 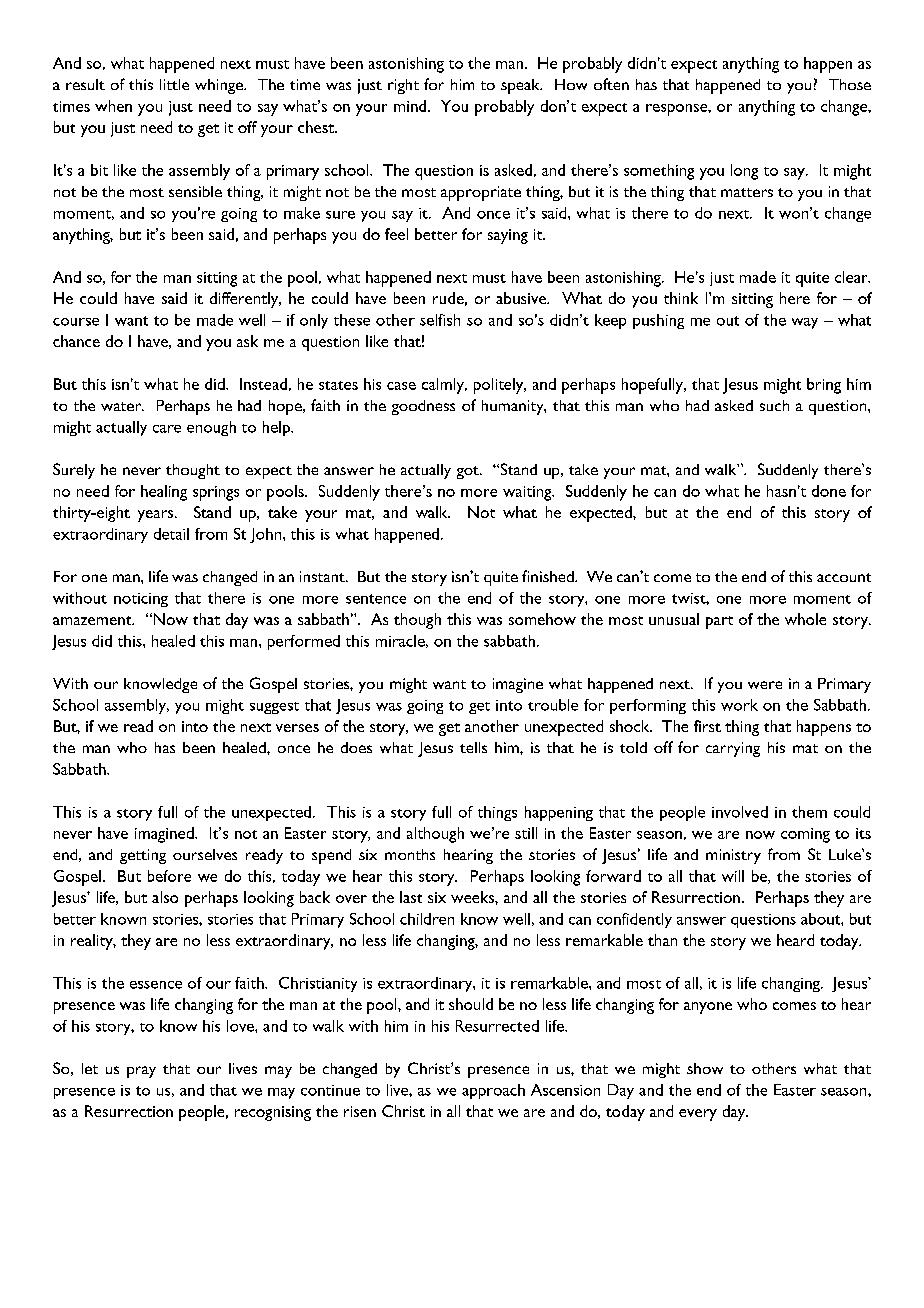 What do you see at coordinates (493, 1091) in the image?
I see `approach` at bounding box center [493, 1091].
